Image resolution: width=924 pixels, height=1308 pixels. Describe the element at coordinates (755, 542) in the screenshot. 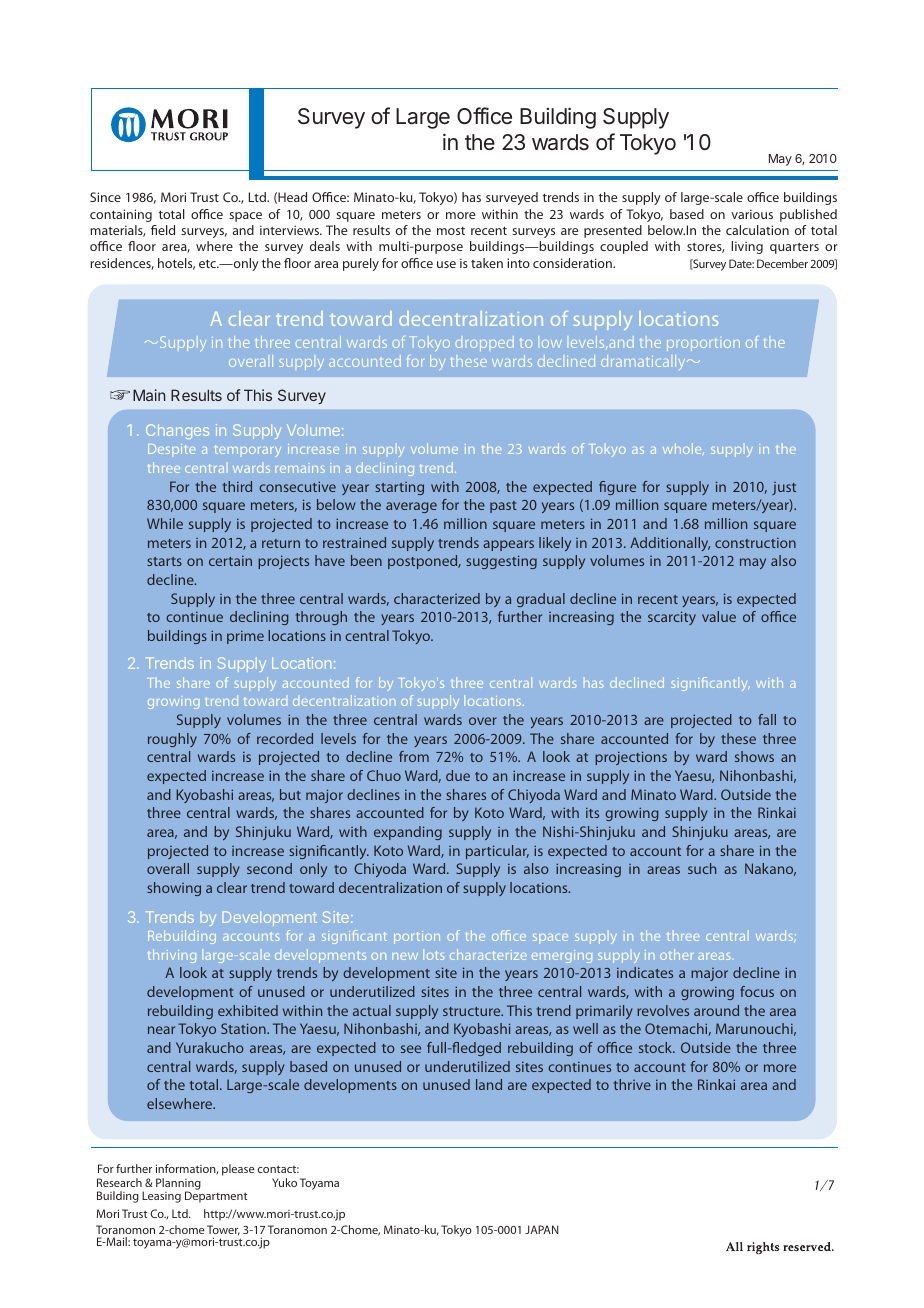

I see `construction` at that location.
